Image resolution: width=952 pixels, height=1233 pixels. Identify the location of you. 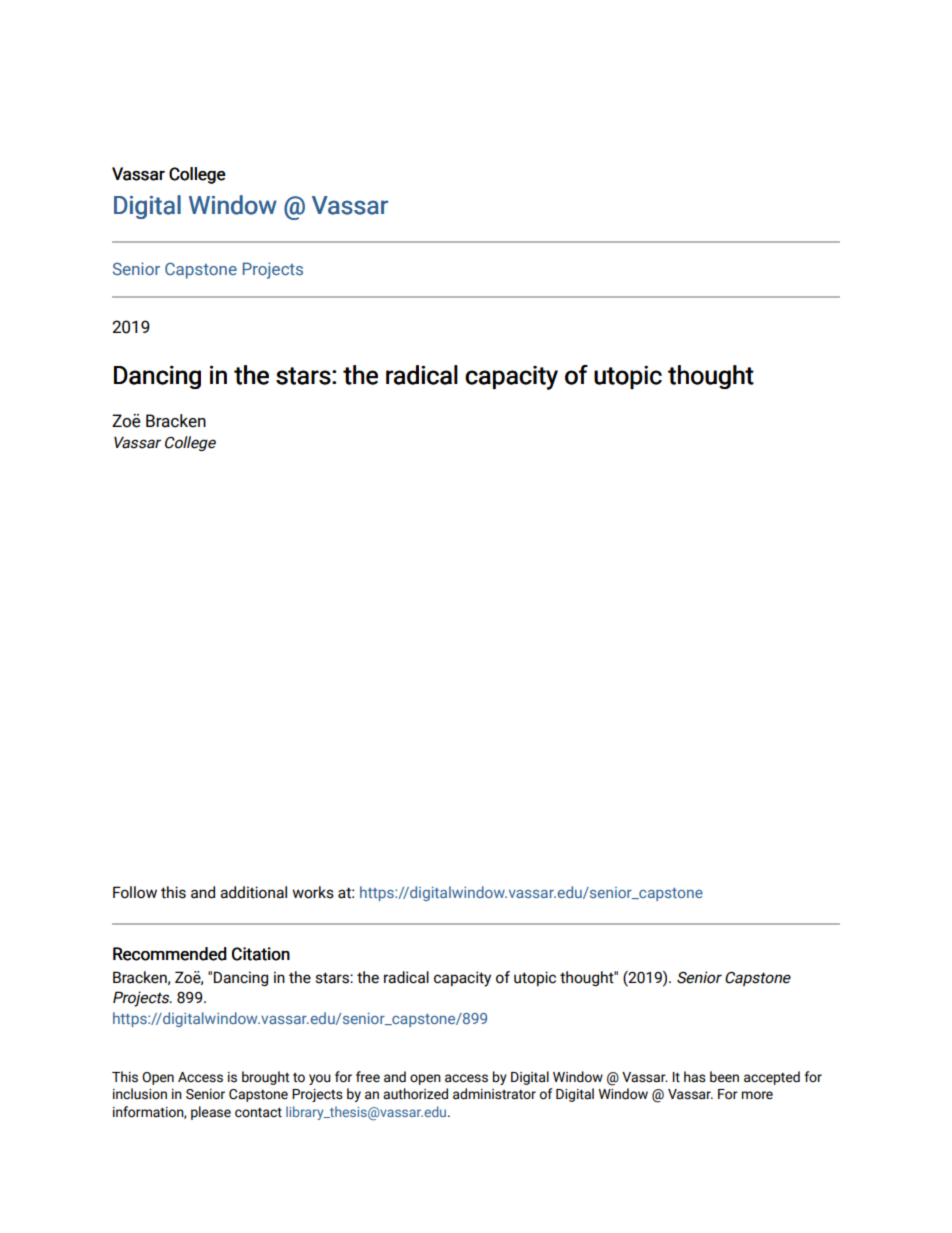
(320, 1079).
